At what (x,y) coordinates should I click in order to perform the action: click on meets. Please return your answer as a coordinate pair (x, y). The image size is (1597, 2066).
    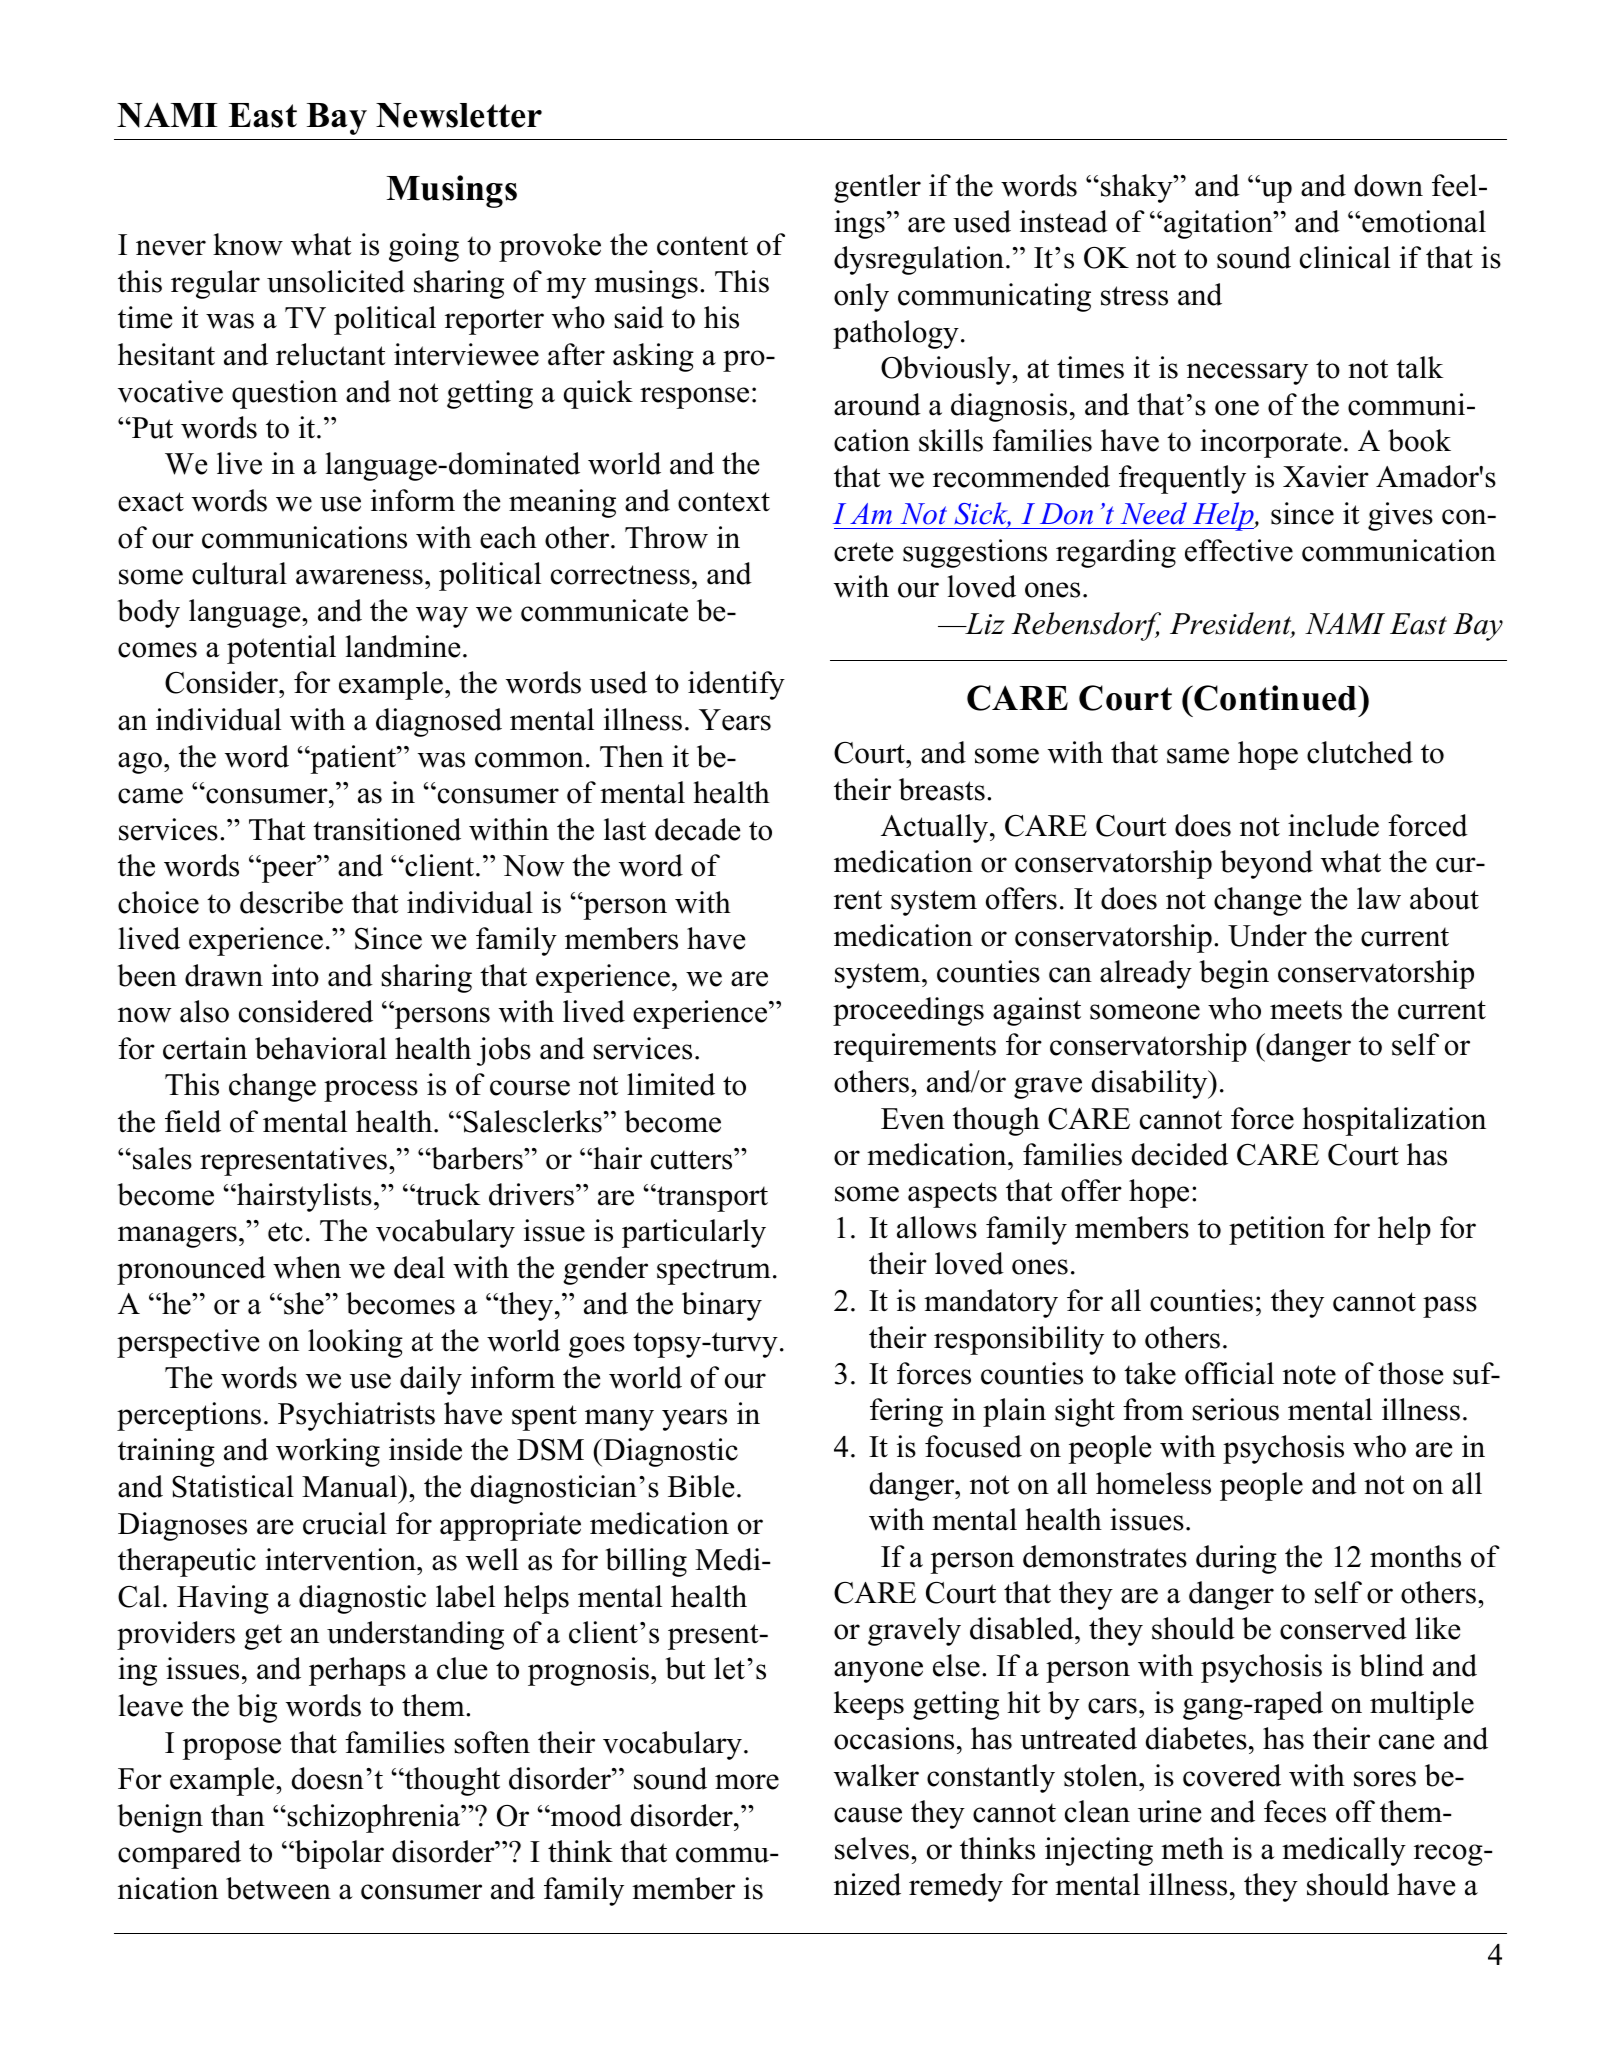
    Looking at the image, I should click on (1306, 1010).
